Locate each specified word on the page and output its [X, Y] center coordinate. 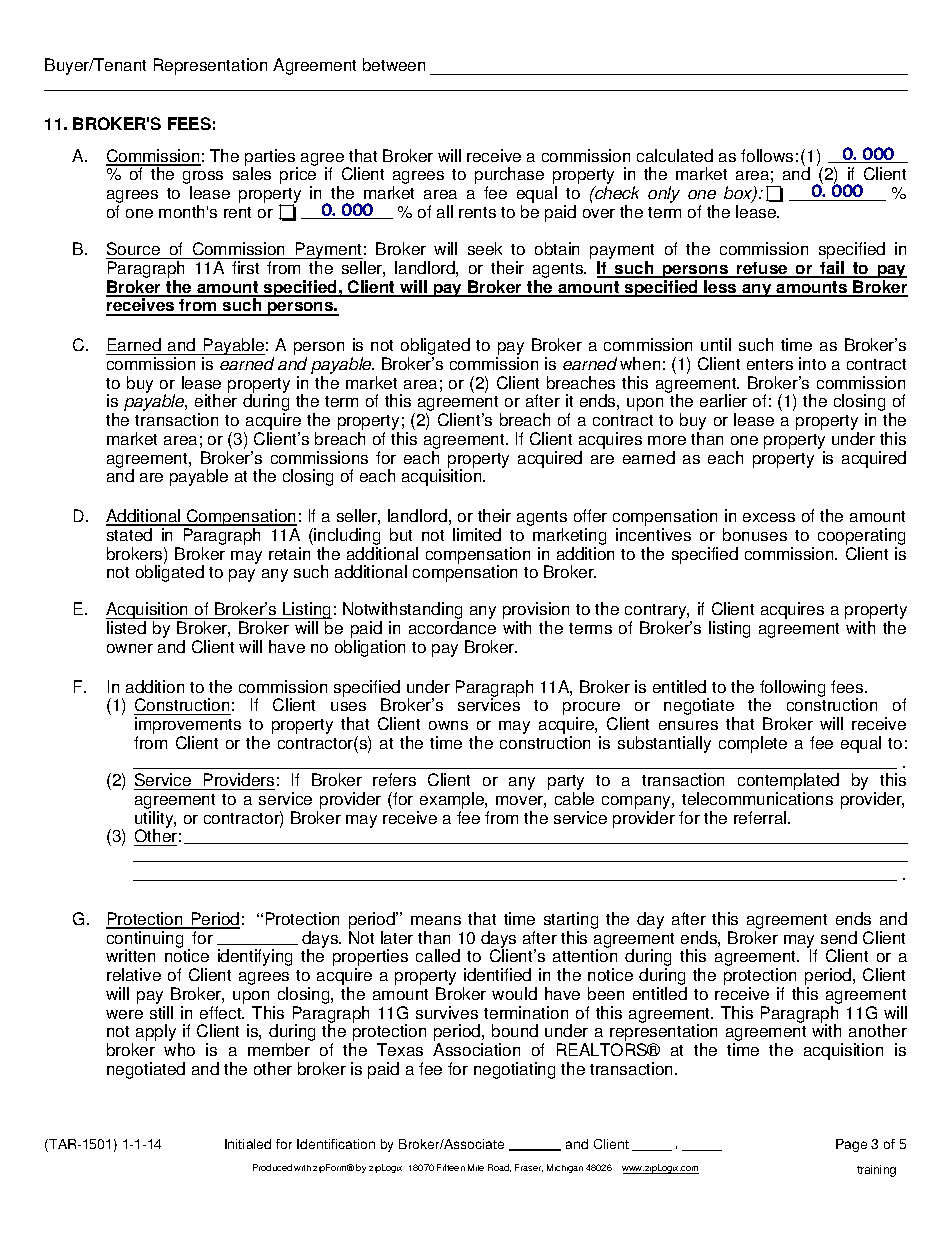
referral [761, 817]
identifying [255, 957]
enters [770, 364]
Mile [476, 1167]
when [640, 363]
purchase [509, 177]
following [792, 688]
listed [126, 627]
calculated [675, 155]
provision [536, 612]
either [216, 400]
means [436, 920]
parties [271, 159]
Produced [272, 1167]
